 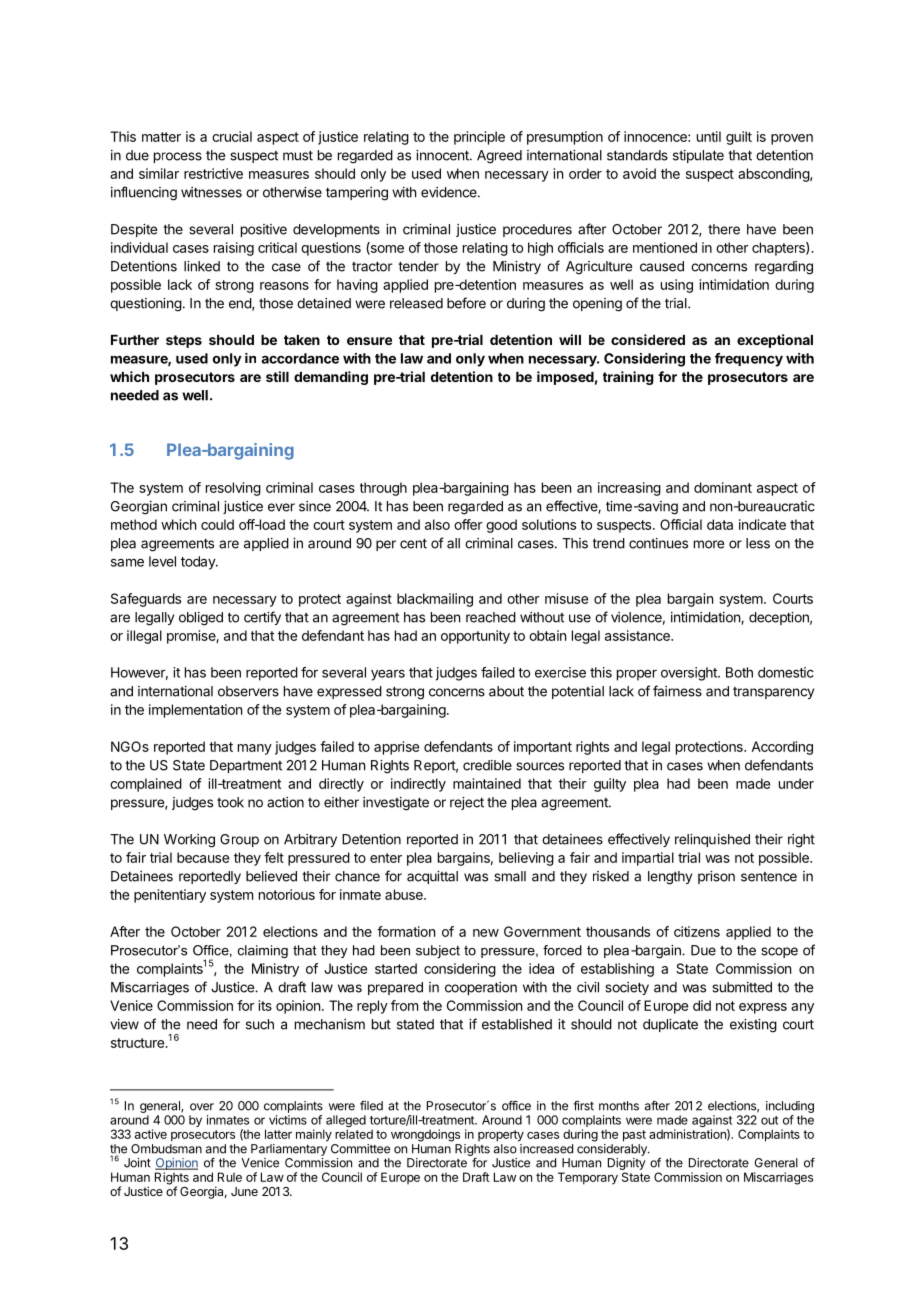 I want to click on stipulate, so click(x=698, y=156).
